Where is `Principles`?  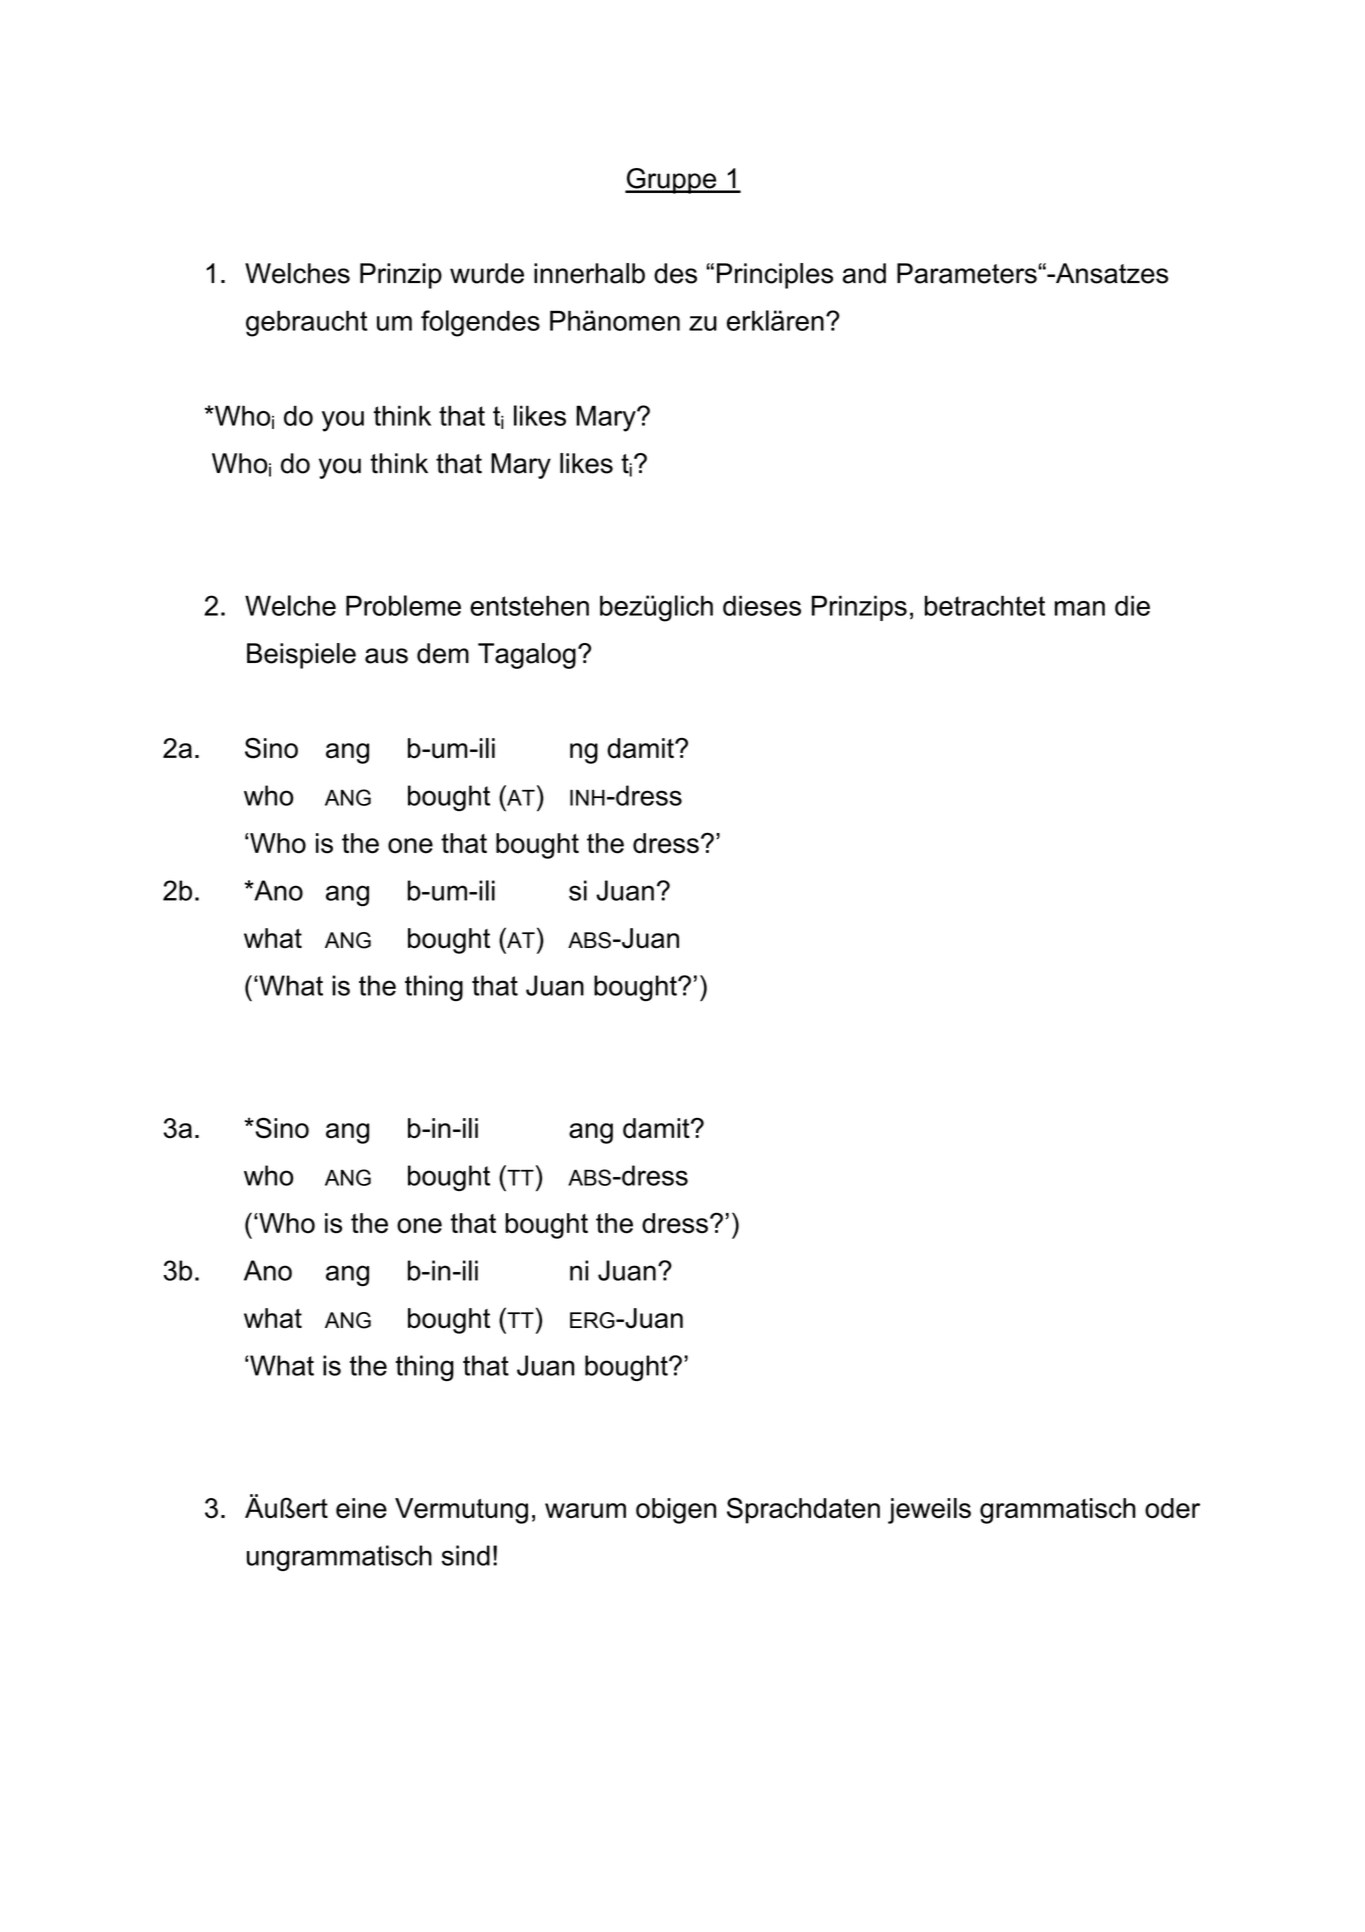
Principles is located at coordinates (775, 276).
